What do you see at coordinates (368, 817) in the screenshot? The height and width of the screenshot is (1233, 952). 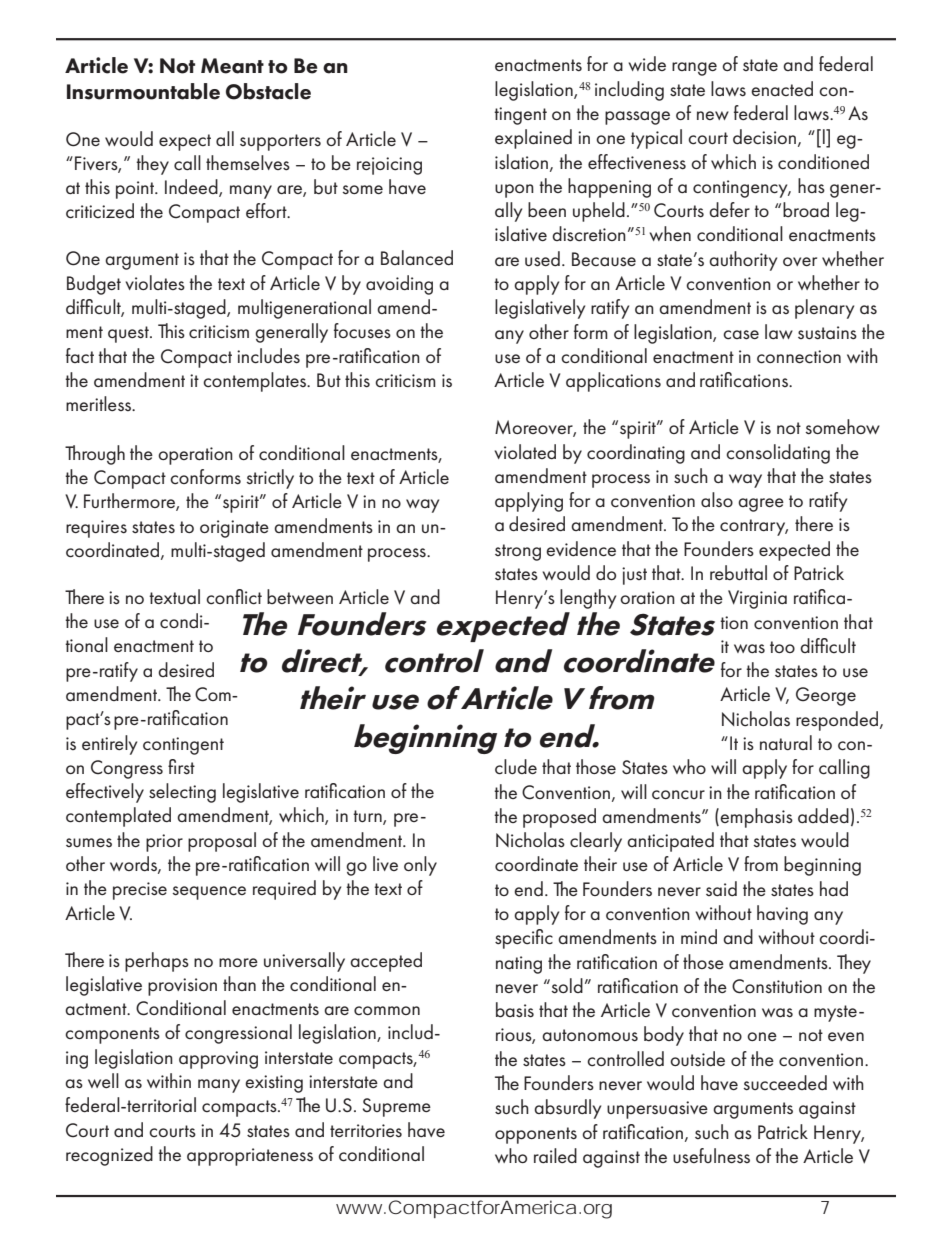 I see `turn` at bounding box center [368, 817].
